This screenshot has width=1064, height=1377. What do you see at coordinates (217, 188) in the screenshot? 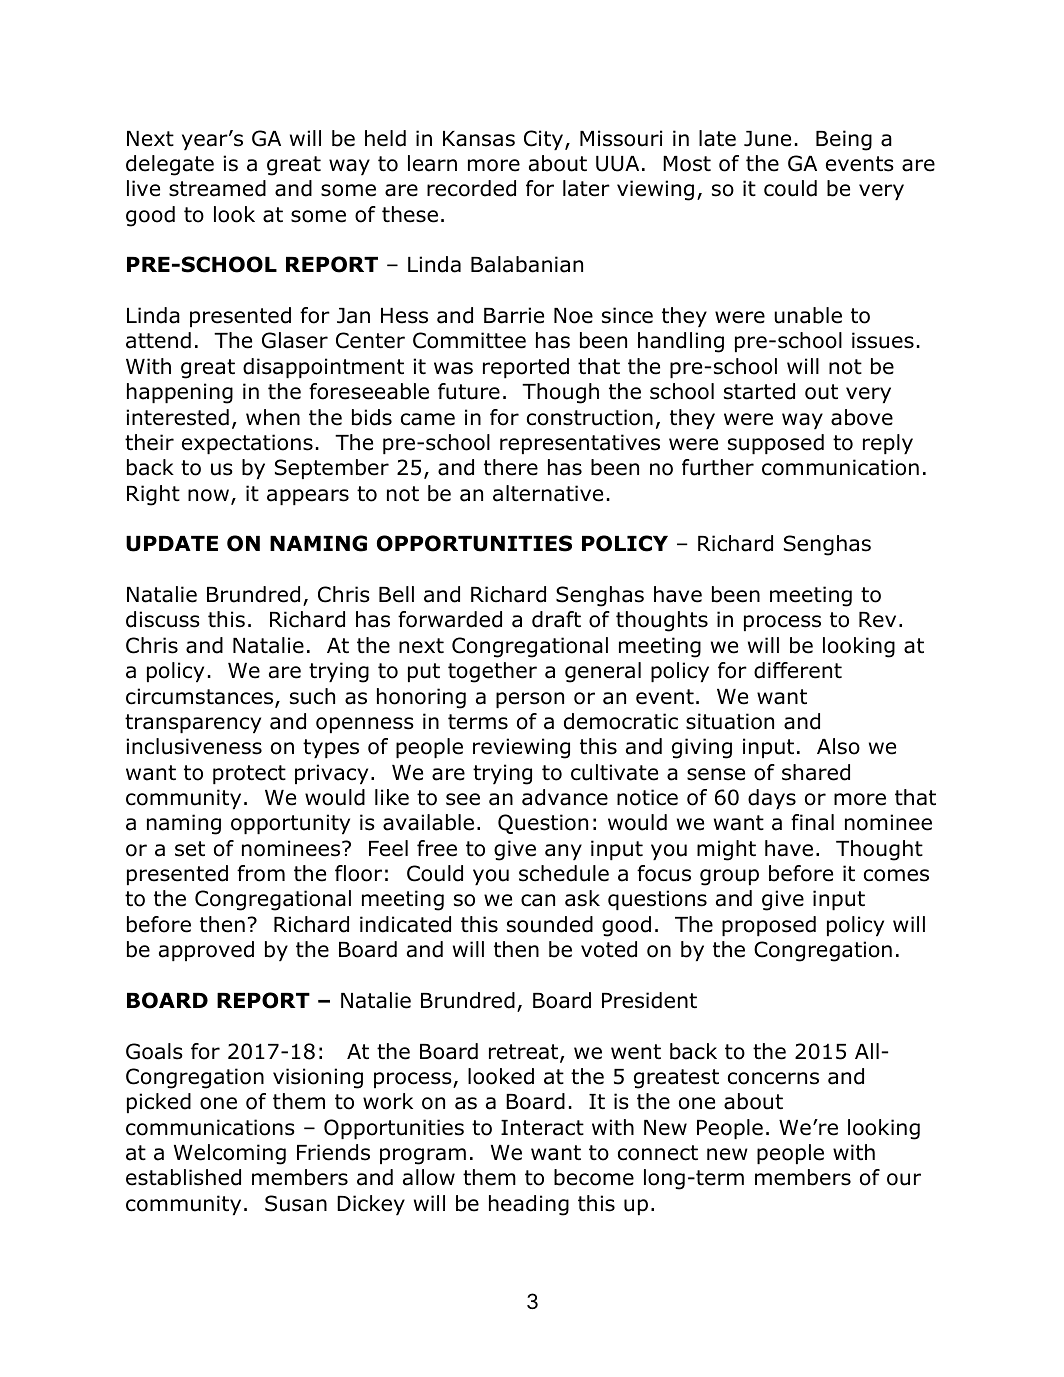
I see `streamed` at bounding box center [217, 188].
